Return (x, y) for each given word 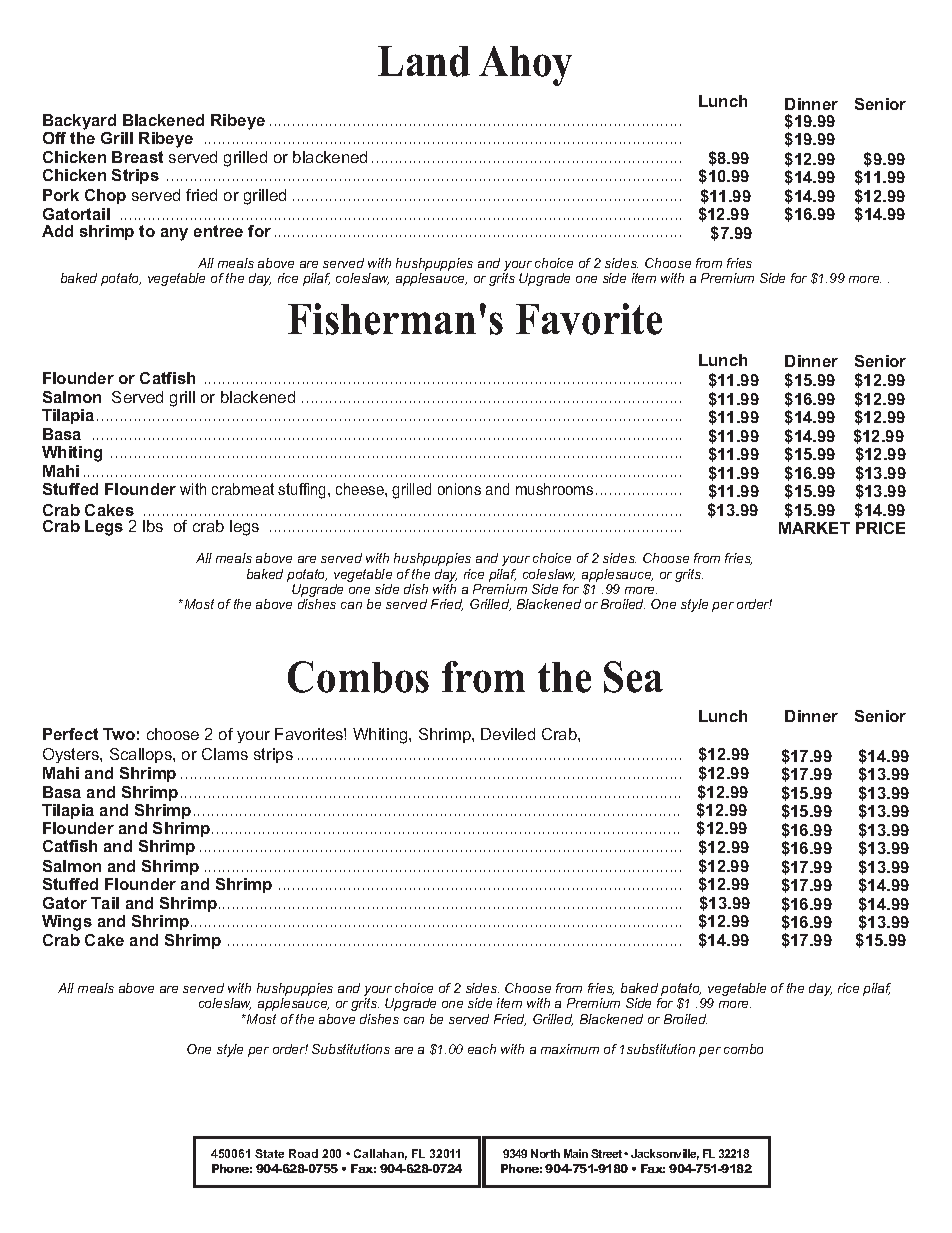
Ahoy (525, 66)
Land (424, 61)
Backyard (79, 122)
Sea (633, 677)
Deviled (508, 734)
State (269, 1153)
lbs (153, 526)
